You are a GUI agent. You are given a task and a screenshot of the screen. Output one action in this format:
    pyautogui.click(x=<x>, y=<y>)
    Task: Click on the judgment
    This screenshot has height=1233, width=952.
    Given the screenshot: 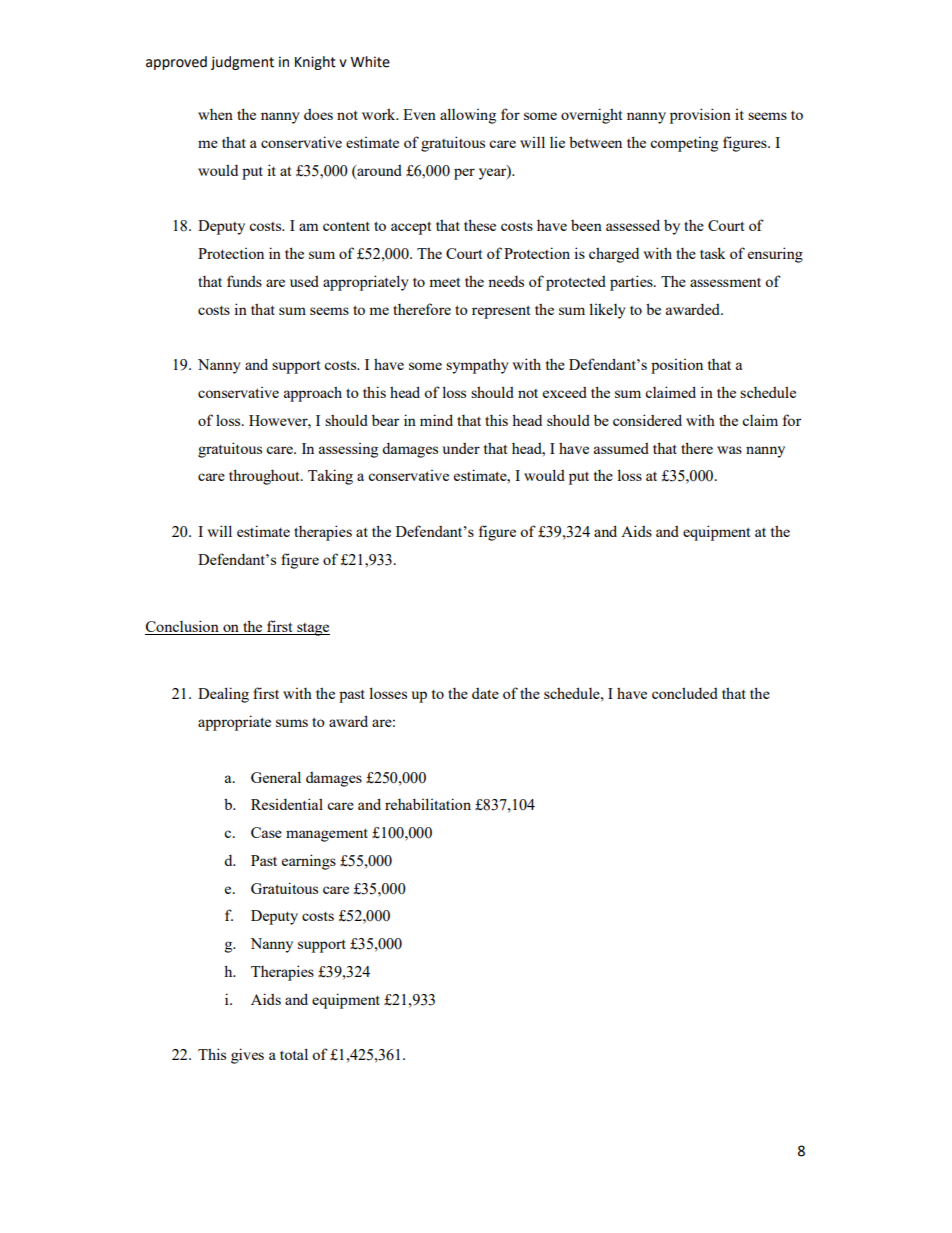 What is the action you would take?
    pyautogui.click(x=242, y=63)
